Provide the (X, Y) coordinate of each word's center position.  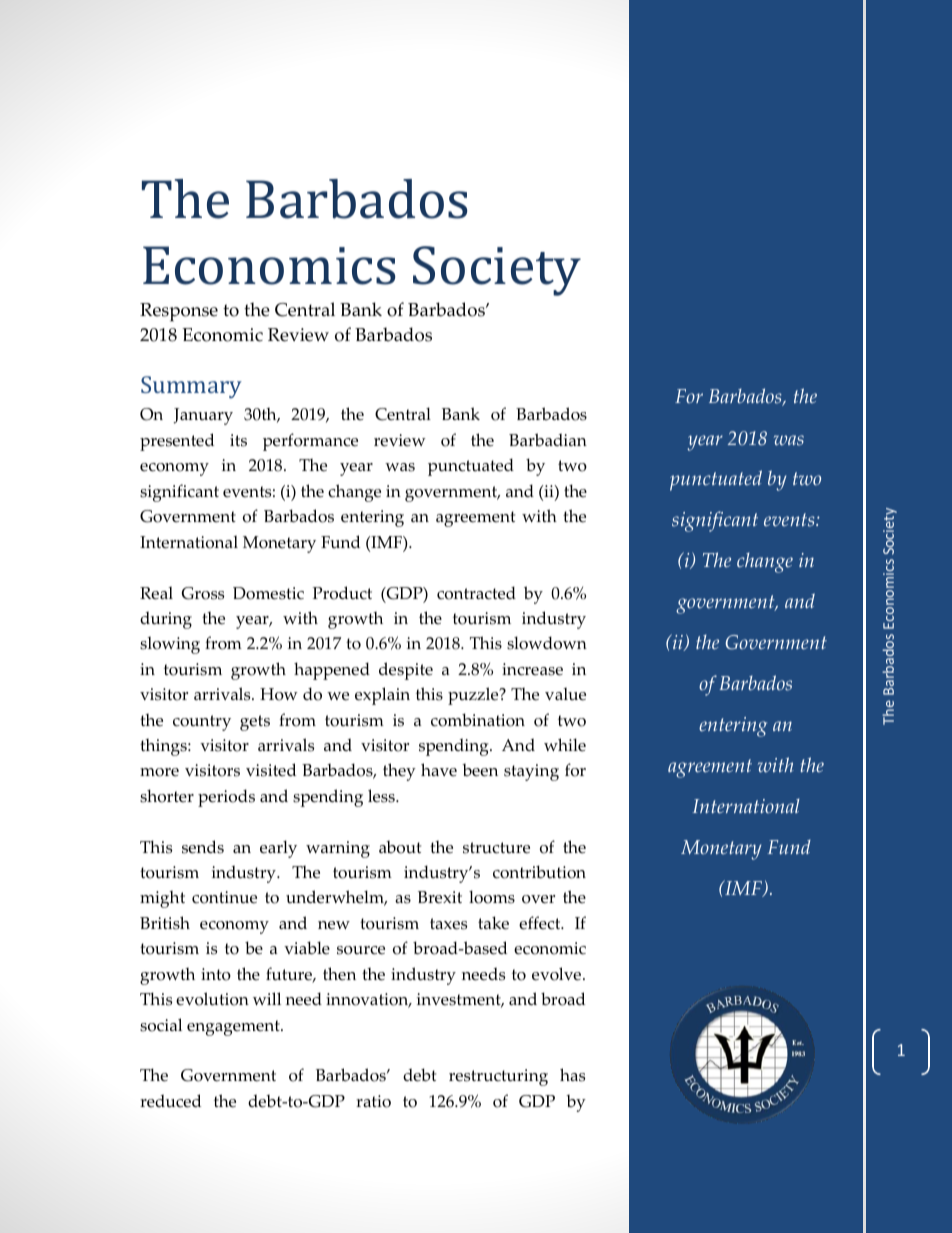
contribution (539, 872)
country (202, 723)
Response (179, 312)
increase (532, 669)
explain (382, 696)
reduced (170, 1101)
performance (310, 442)
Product (342, 593)
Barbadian (548, 440)
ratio (373, 1101)
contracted (476, 593)
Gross (203, 593)
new (334, 925)
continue (224, 897)
